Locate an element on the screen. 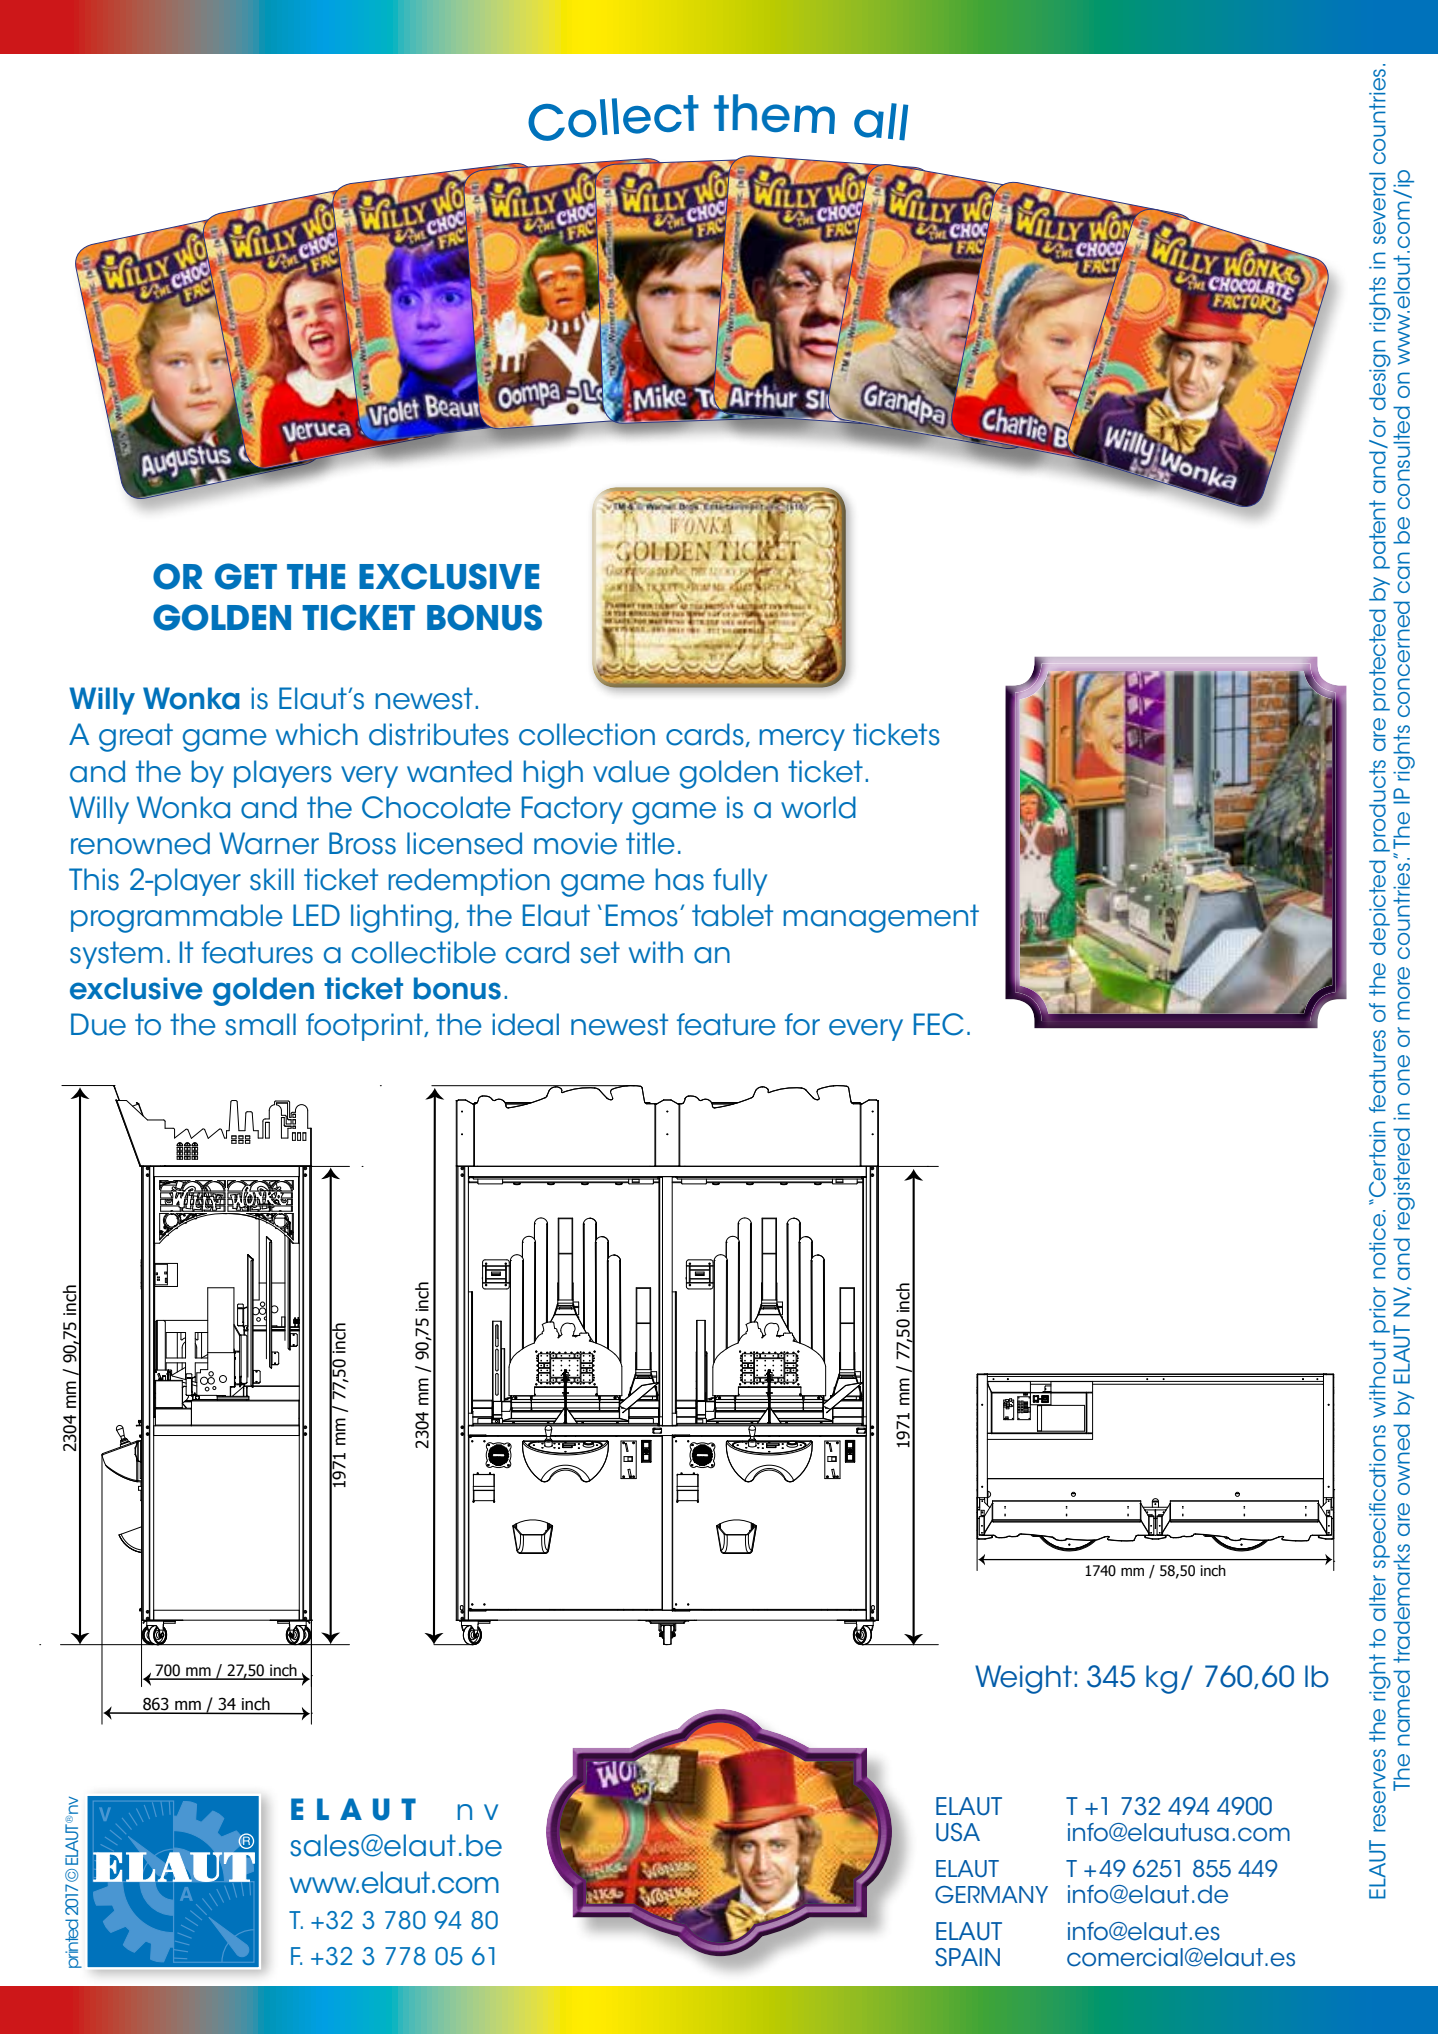 This screenshot has width=1438, height=2034. FEC is located at coordinates (938, 1024).
